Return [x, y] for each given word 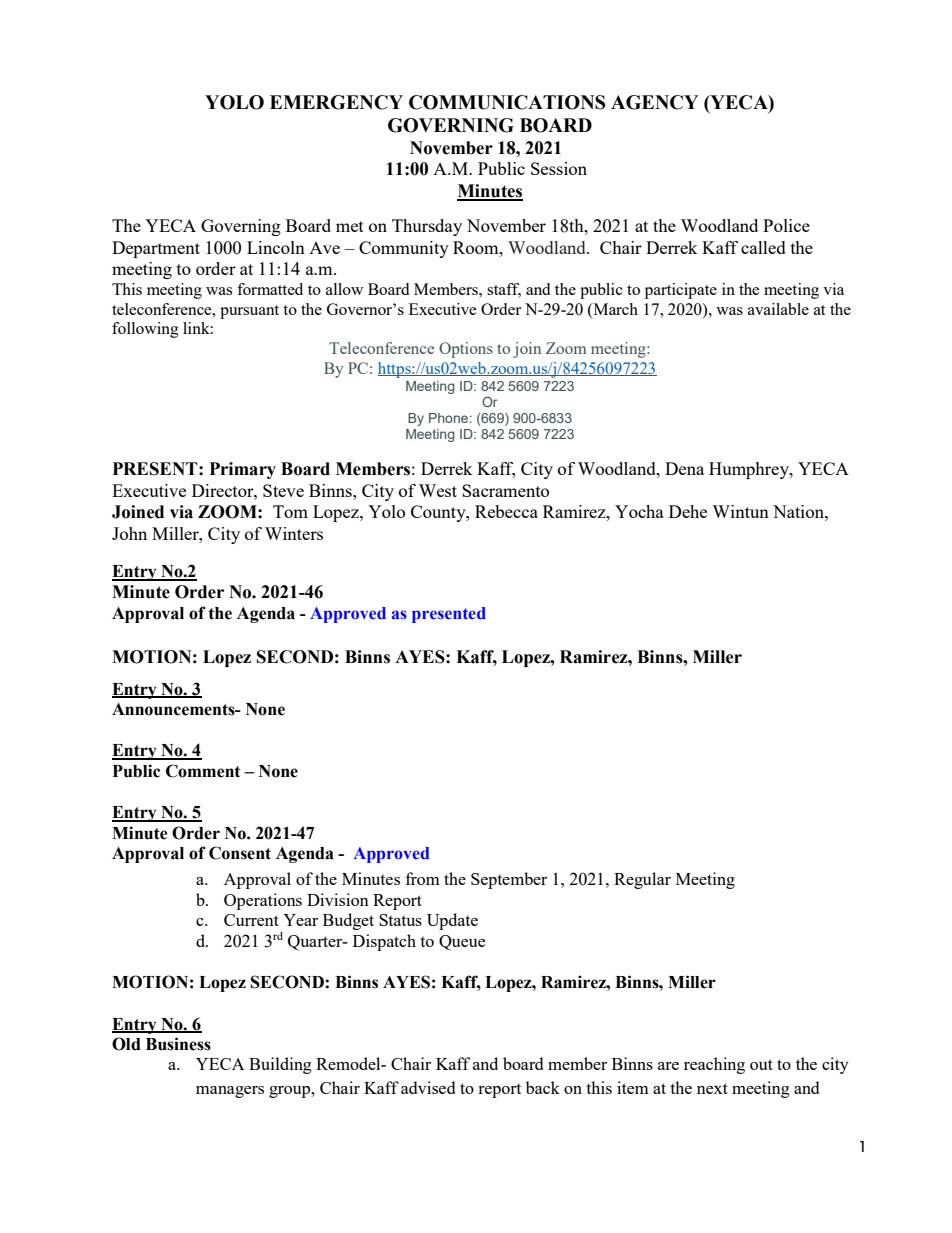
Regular [642, 880]
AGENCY [654, 102]
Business [178, 1044]
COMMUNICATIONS [507, 102]
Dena [684, 468]
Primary [243, 470]
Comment [203, 771]
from [423, 878]
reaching [714, 1065]
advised [428, 1087]
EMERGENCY [336, 102]
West [438, 490]
